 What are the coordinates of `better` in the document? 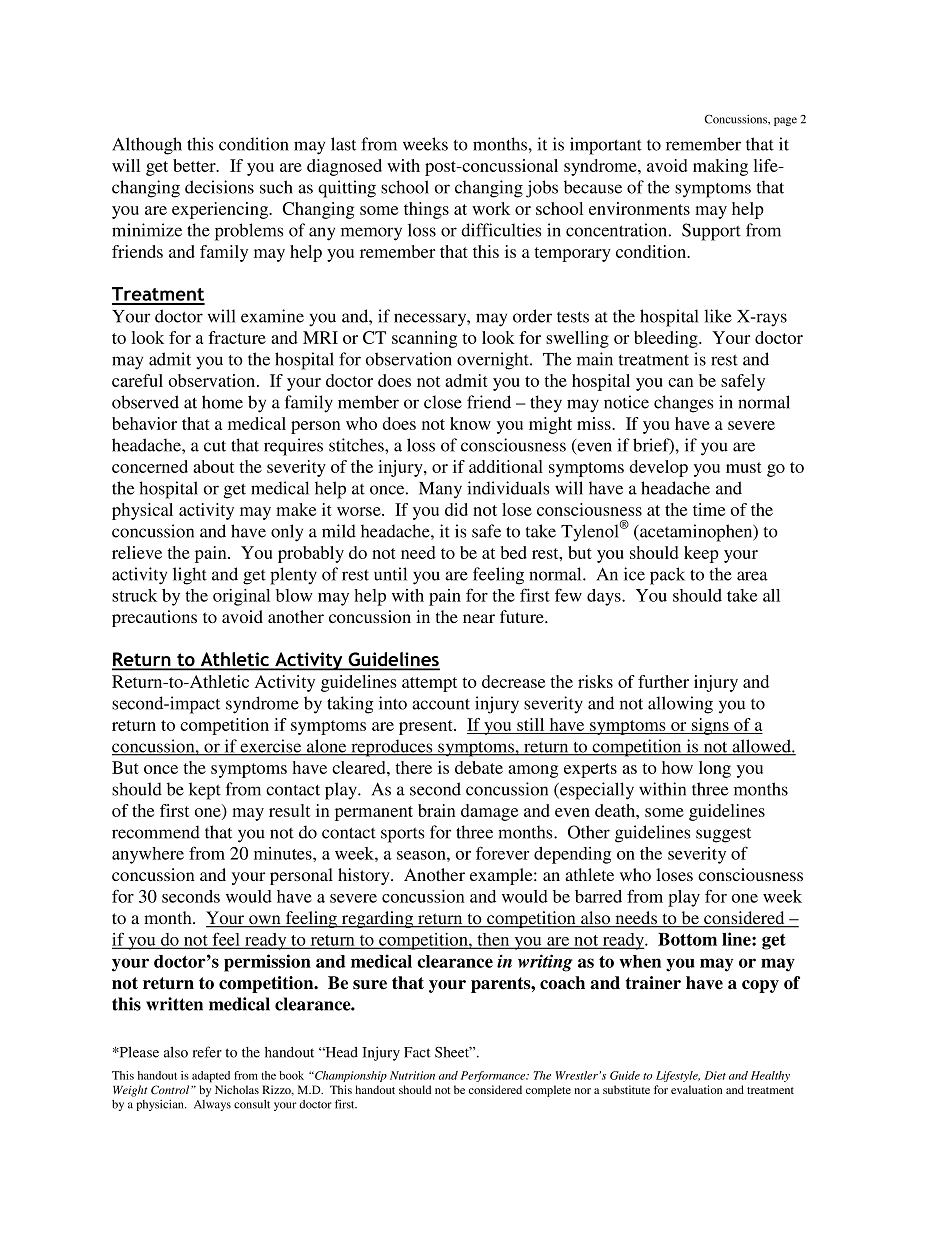 It's located at (195, 165).
